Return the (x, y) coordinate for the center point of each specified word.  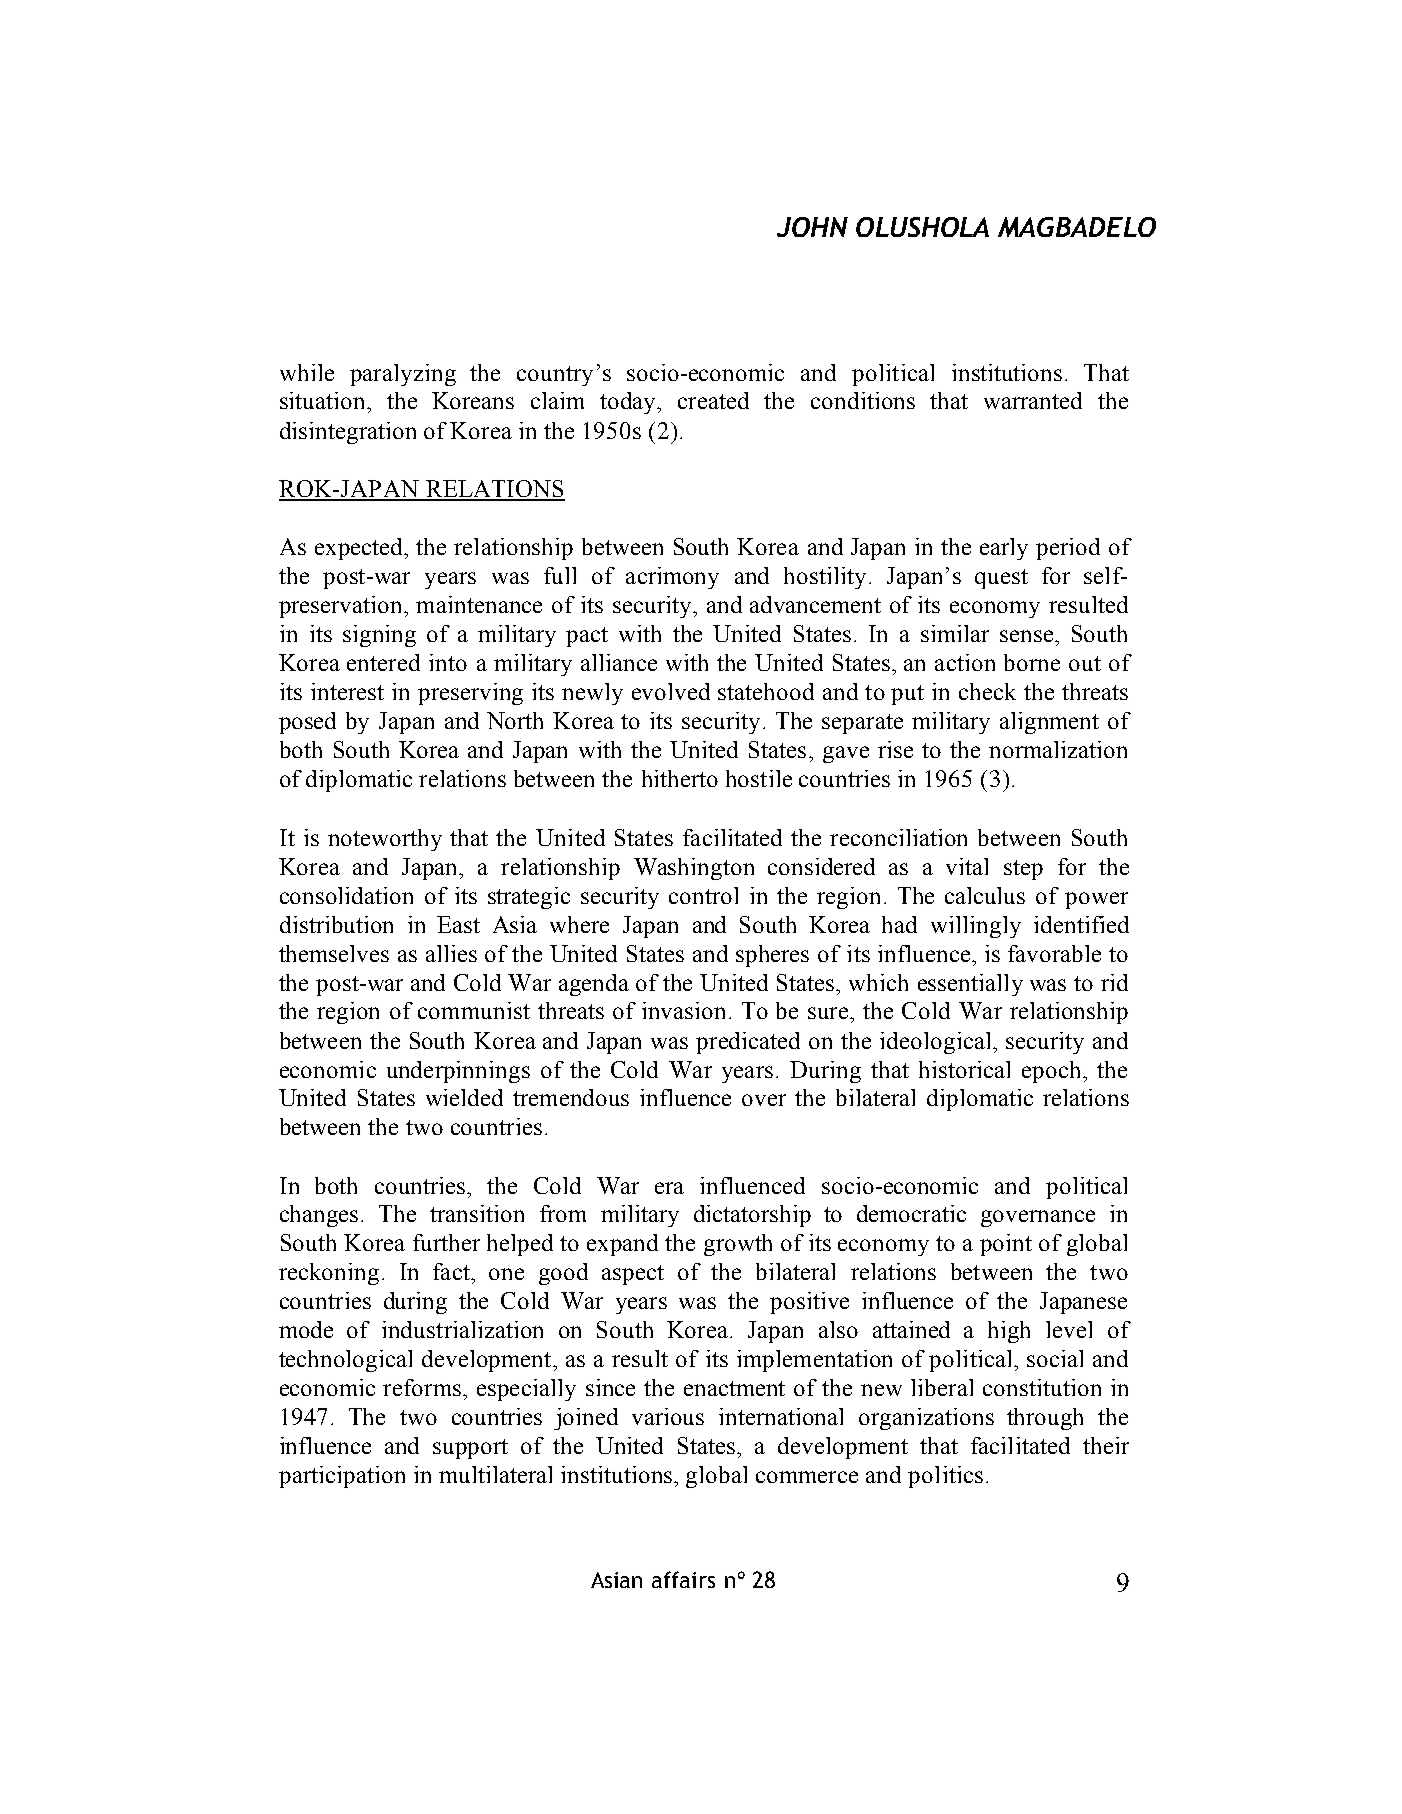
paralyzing (403, 375)
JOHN (812, 227)
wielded (464, 1097)
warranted (1033, 400)
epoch (1053, 1072)
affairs (683, 1579)
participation (342, 1477)
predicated (748, 1043)
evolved (671, 691)
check (987, 691)
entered (383, 662)
